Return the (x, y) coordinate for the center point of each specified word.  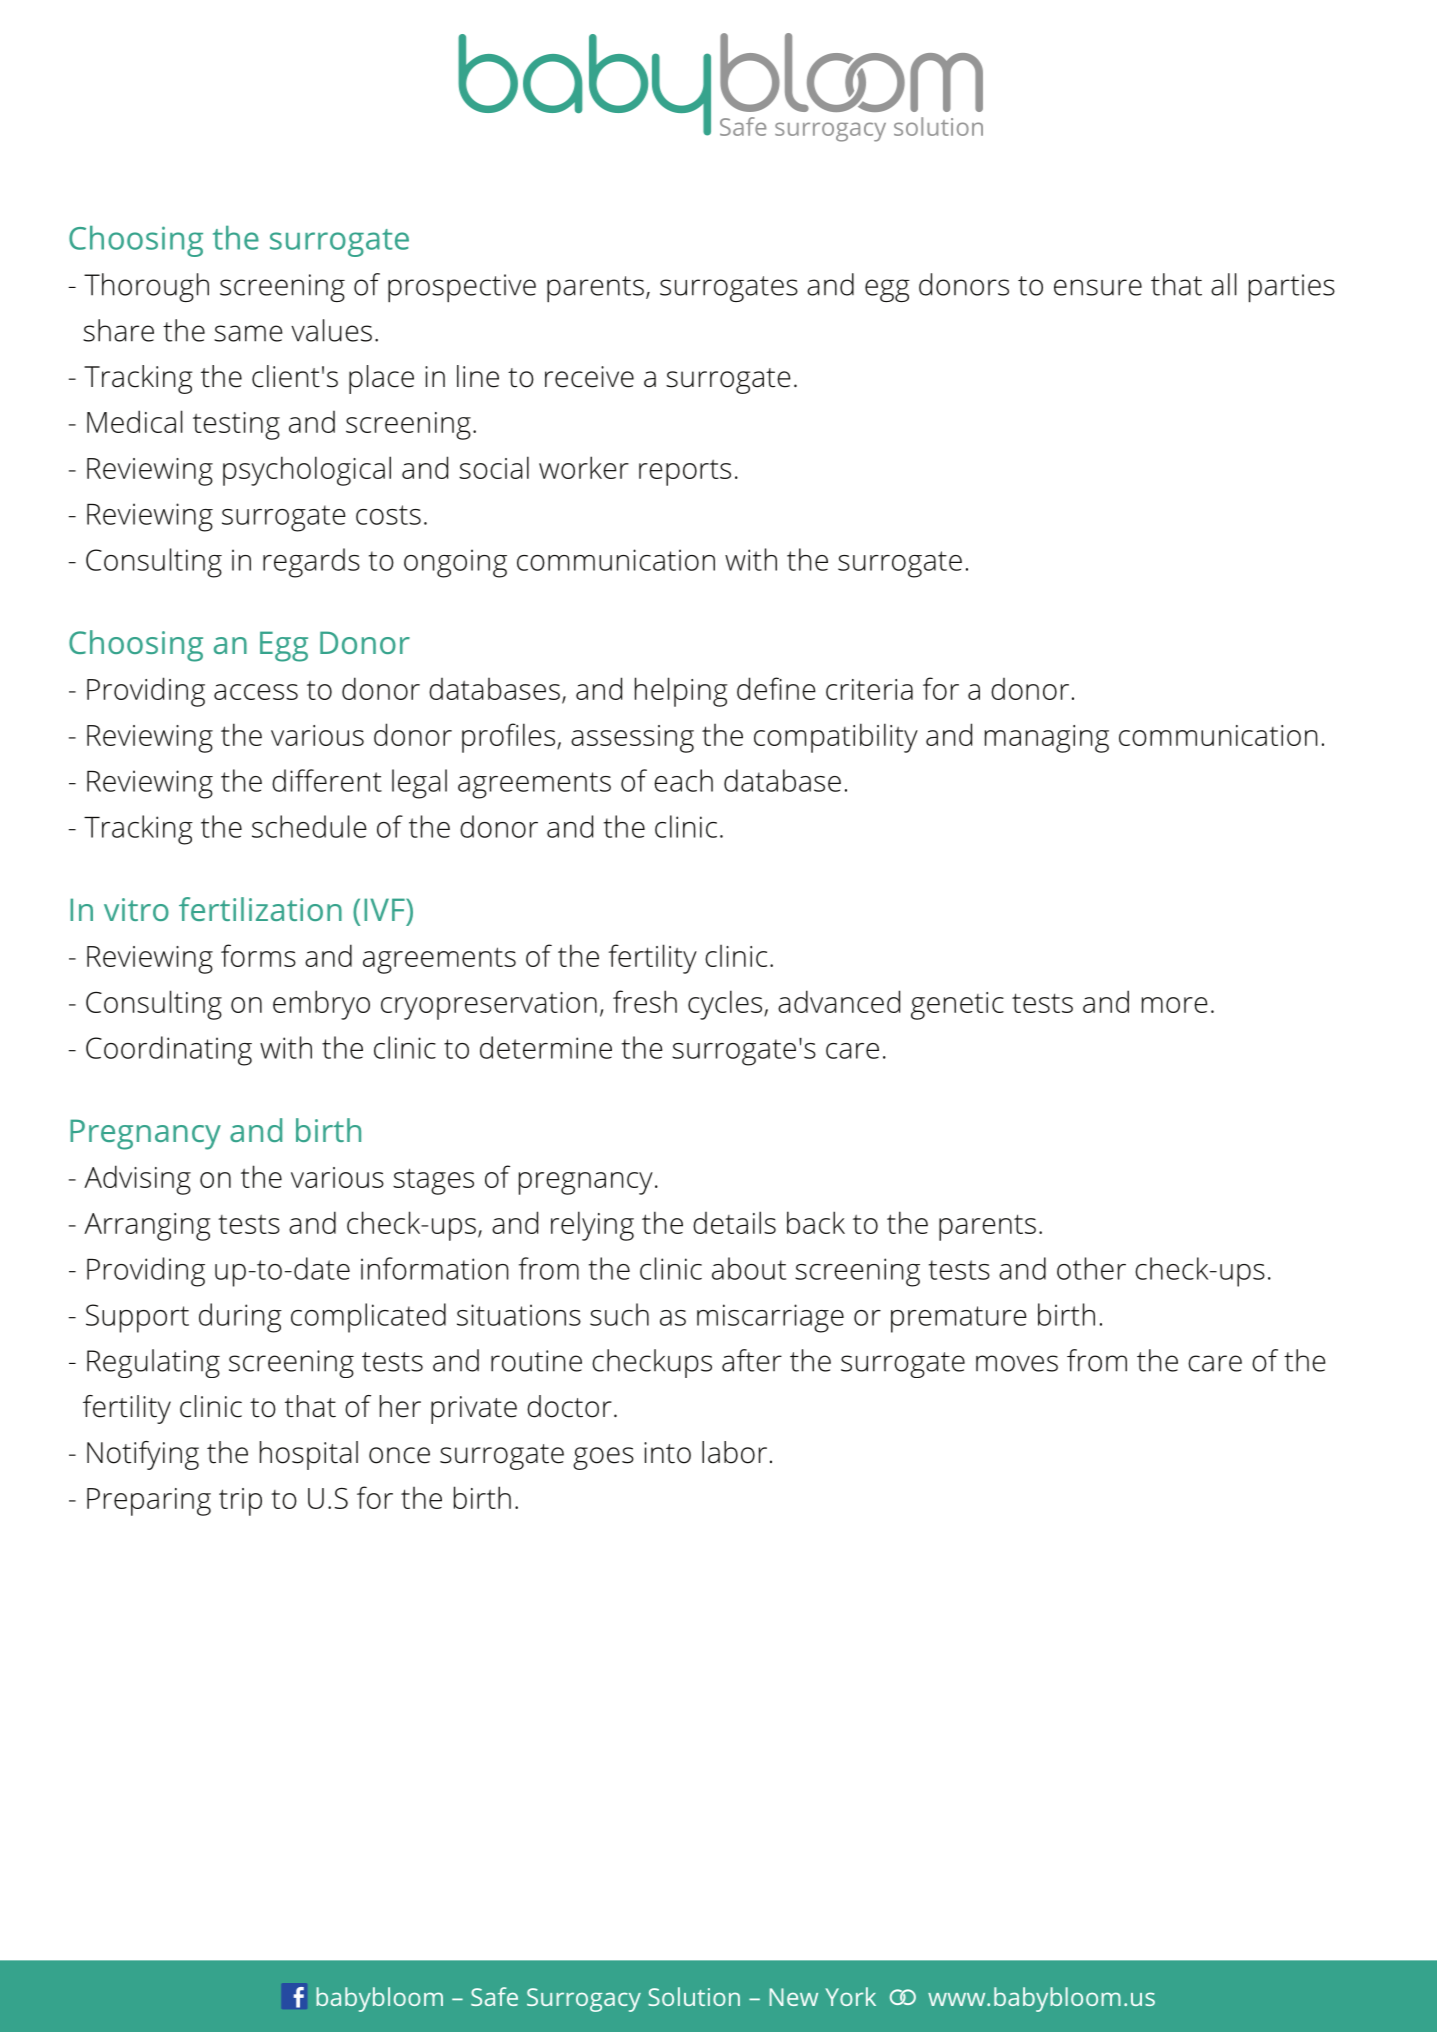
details (734, 1222)
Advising (137, 1180)
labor (734, 1452)
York (851, 1996)
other (1091, 1268)
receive (589, 377)
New (794, 1997)
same (248, 333)
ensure (1098, 287)
